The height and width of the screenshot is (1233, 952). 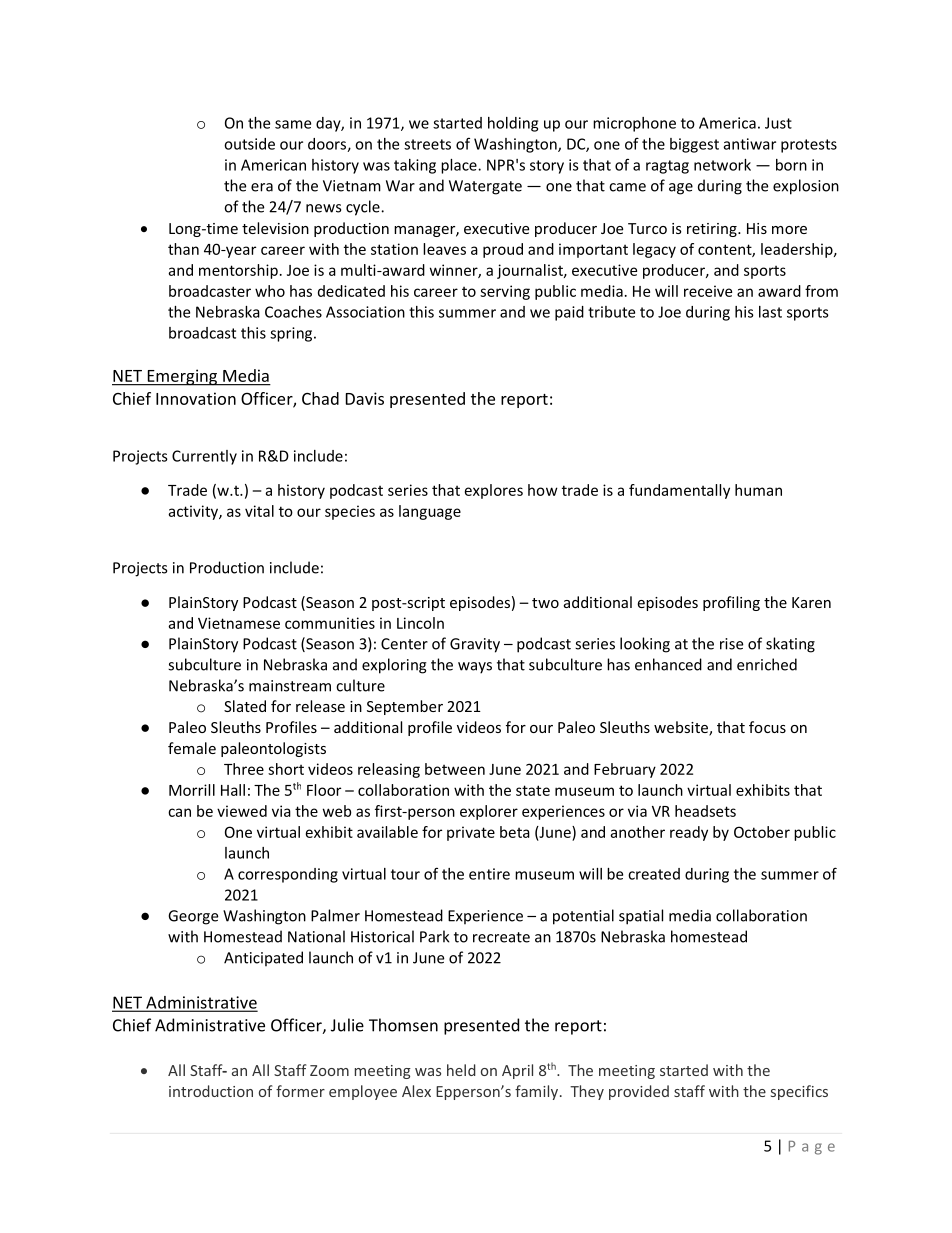 What do you see at coordinates (249, 144) in the screenshot?
I see `outside` at bounding box center [249, 144].
